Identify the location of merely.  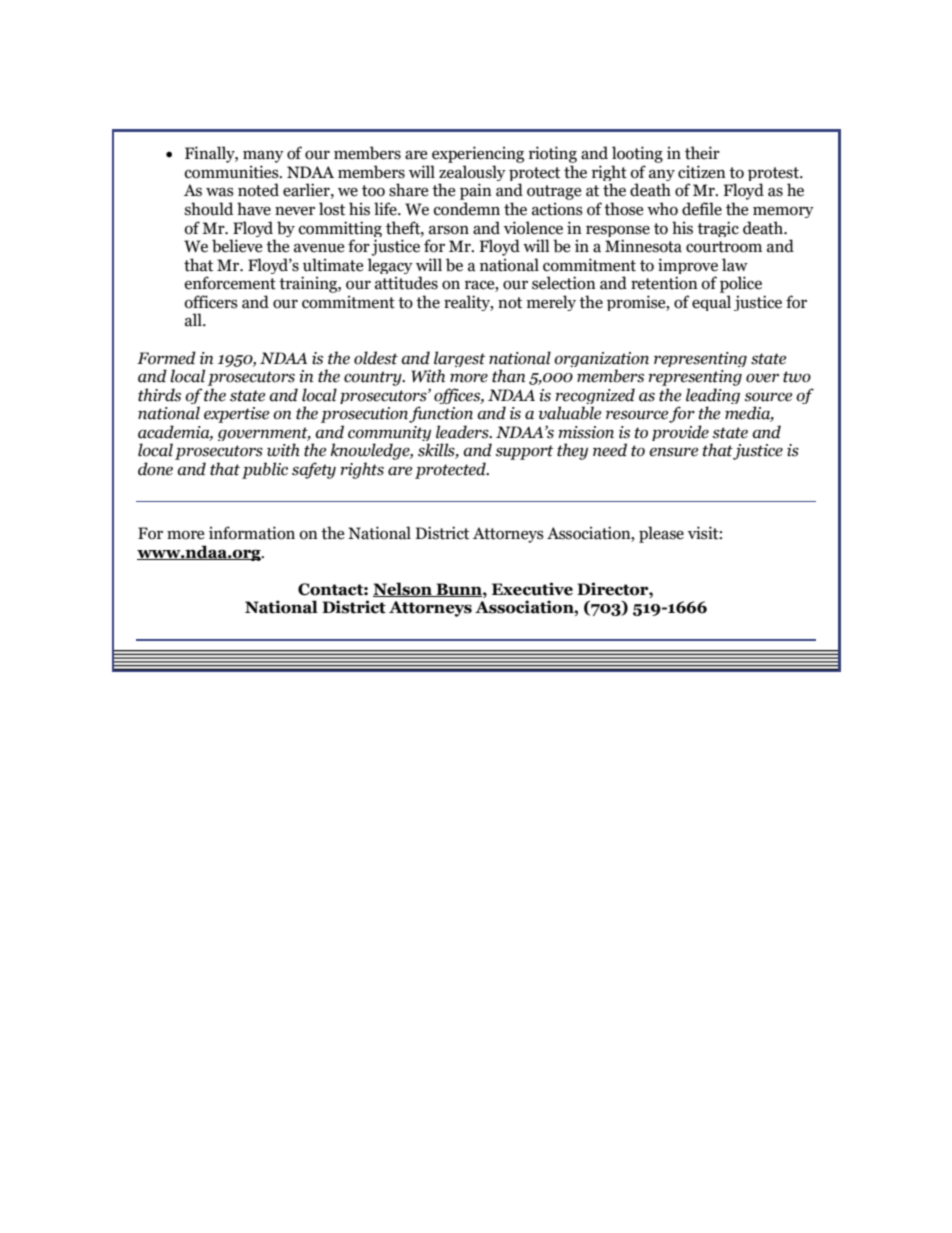
(551, 303).
